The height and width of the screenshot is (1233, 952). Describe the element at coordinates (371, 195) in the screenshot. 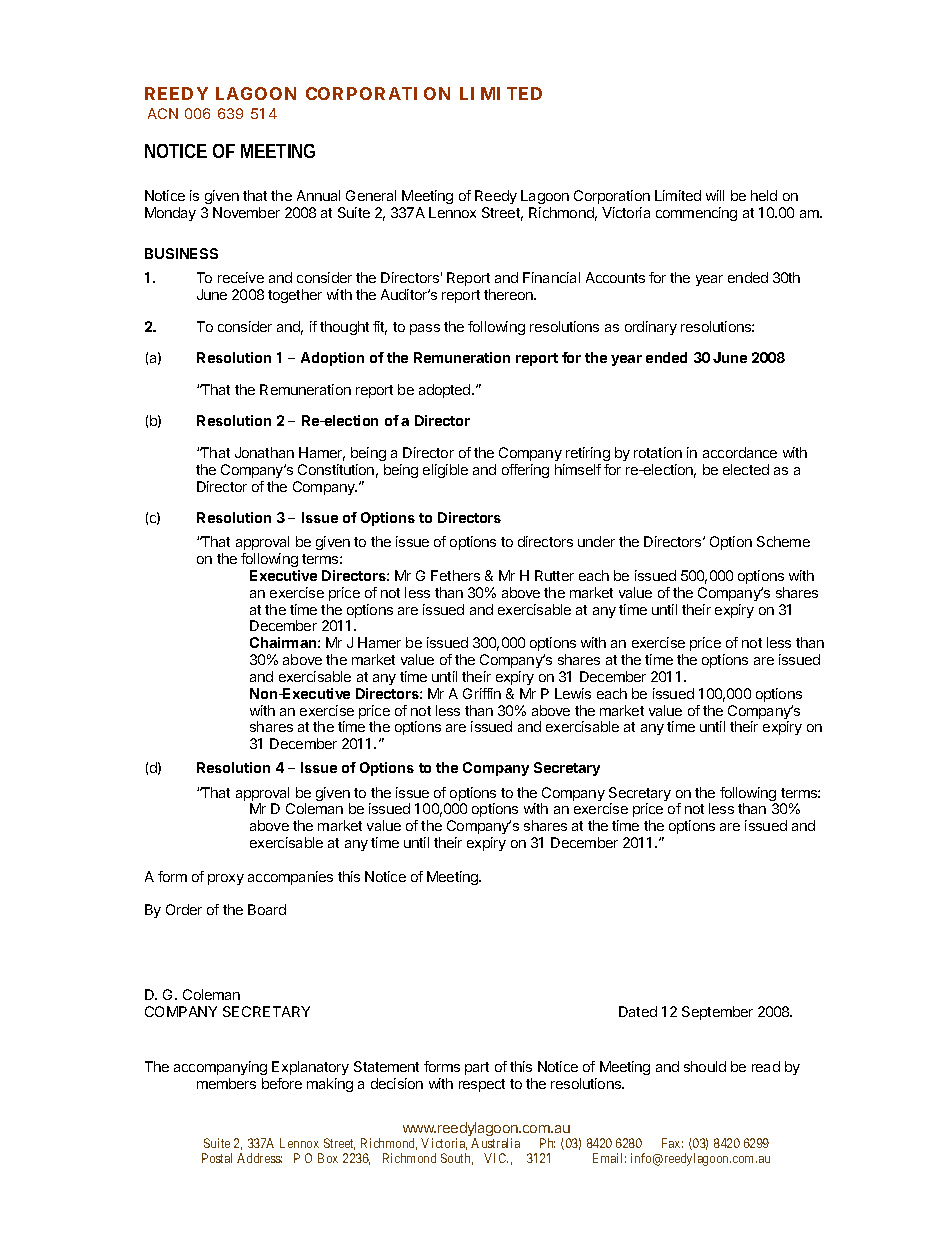

I see `General` at that location.
